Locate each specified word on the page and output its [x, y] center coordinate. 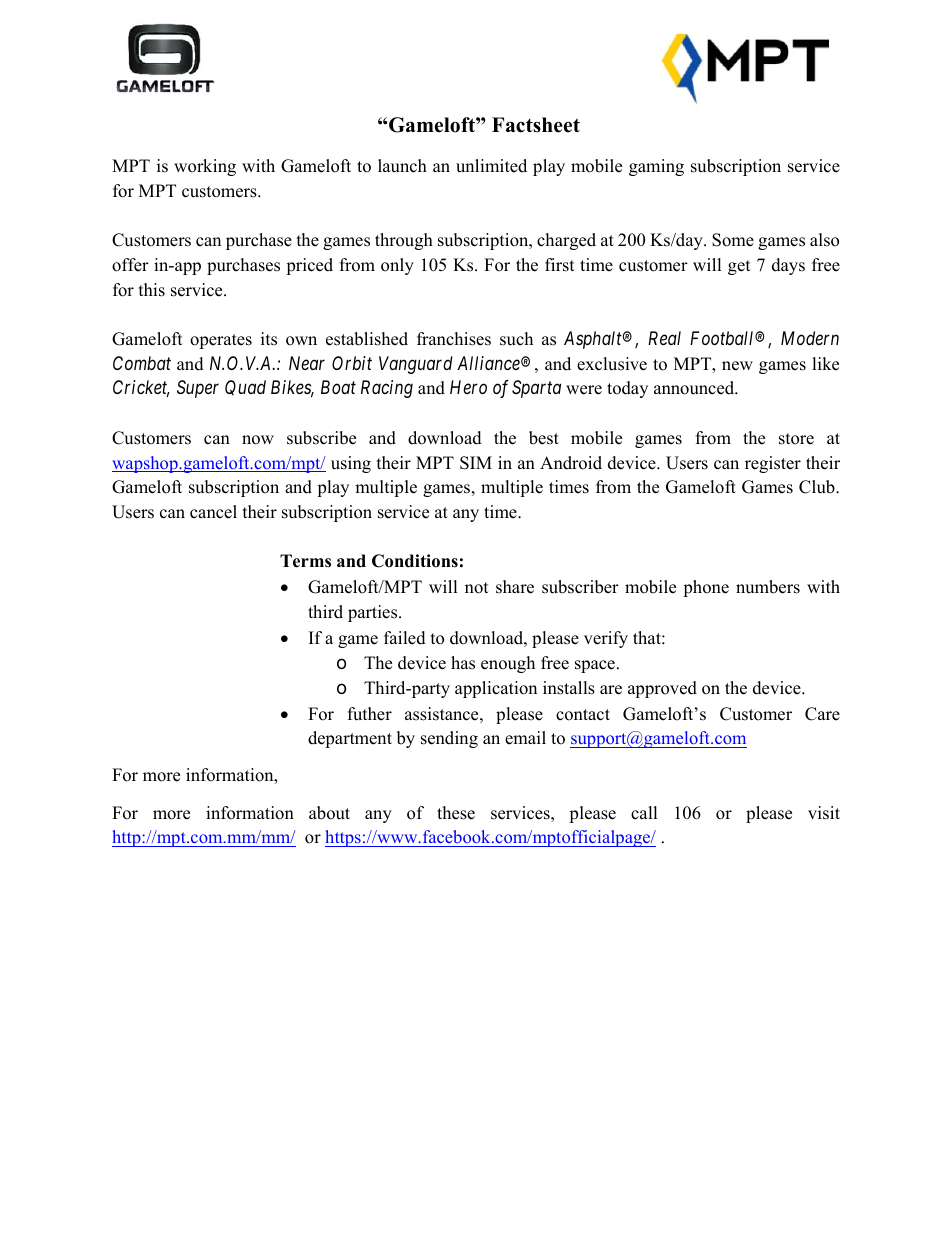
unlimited [491, 166]
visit [824, 813]
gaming [656, 167]
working [205, 167]
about [329, 813]
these [456, 813]
